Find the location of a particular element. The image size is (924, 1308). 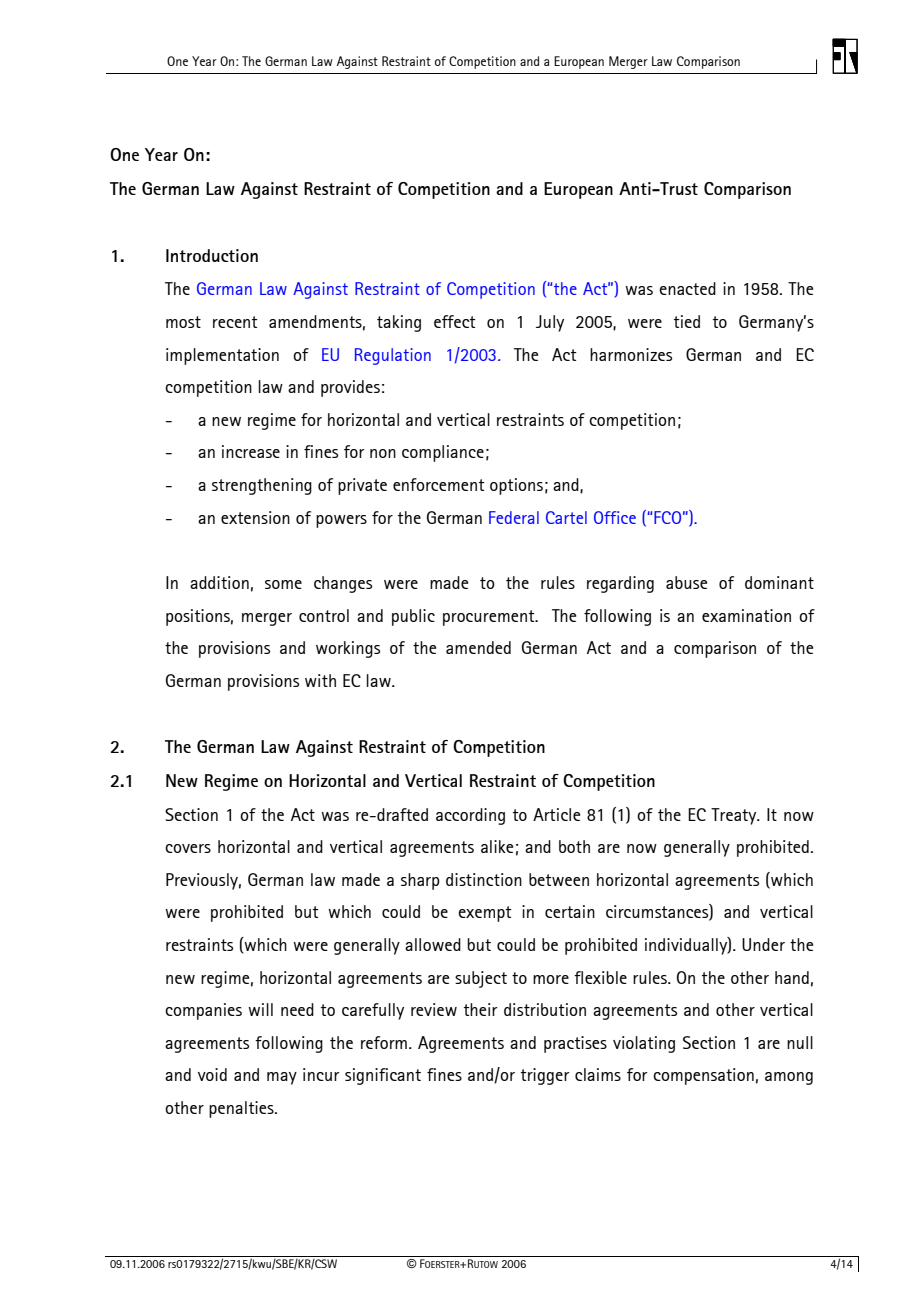

Treaty is located at coordinates (735, 816).
